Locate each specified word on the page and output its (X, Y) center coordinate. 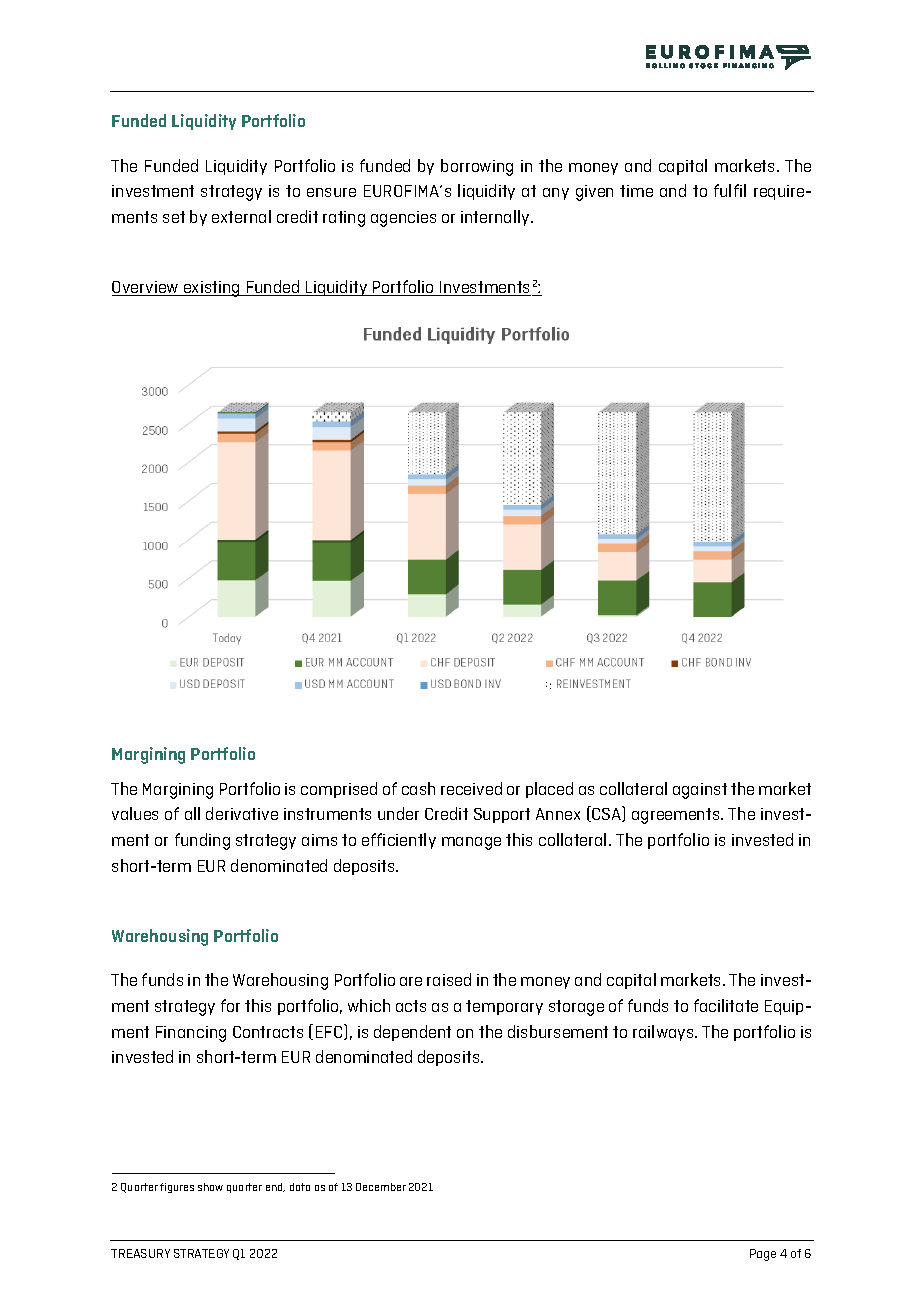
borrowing (477, 167)
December (381, 1187)
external (241, 216)
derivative (242, 813)
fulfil (730, 190)
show (210, 1187)
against (700, 791)
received (471, 788)
